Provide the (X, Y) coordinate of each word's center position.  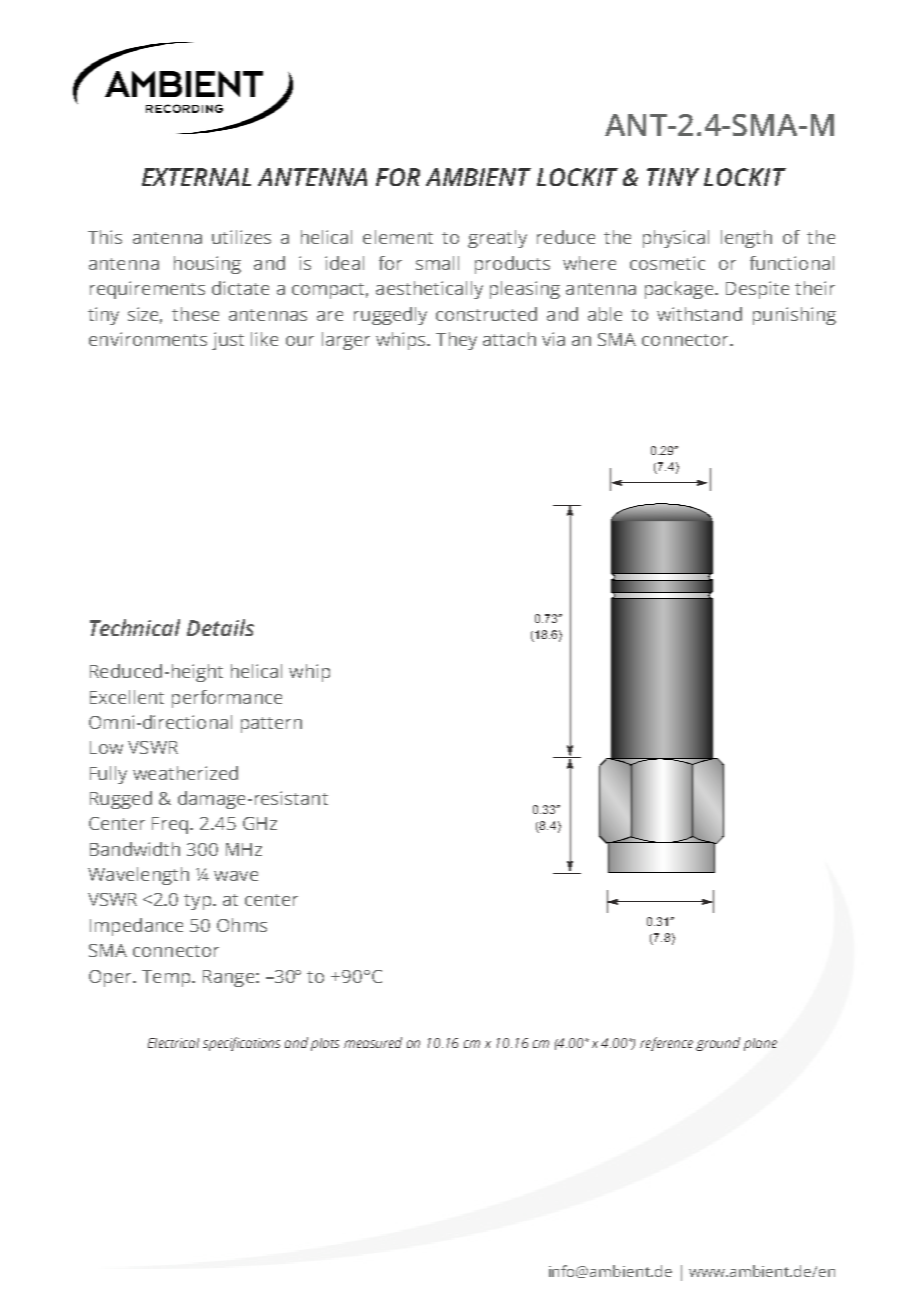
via (553, 339)
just (228, 341)
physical (676, 239)
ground (718, 1044)
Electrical (173, 1043)
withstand (699, 314)
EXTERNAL (196, 177)
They (456, 341)
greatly (497, 239)
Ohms (242, 925)
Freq (171, 825)
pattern (271, 725)
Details (220, 627)
